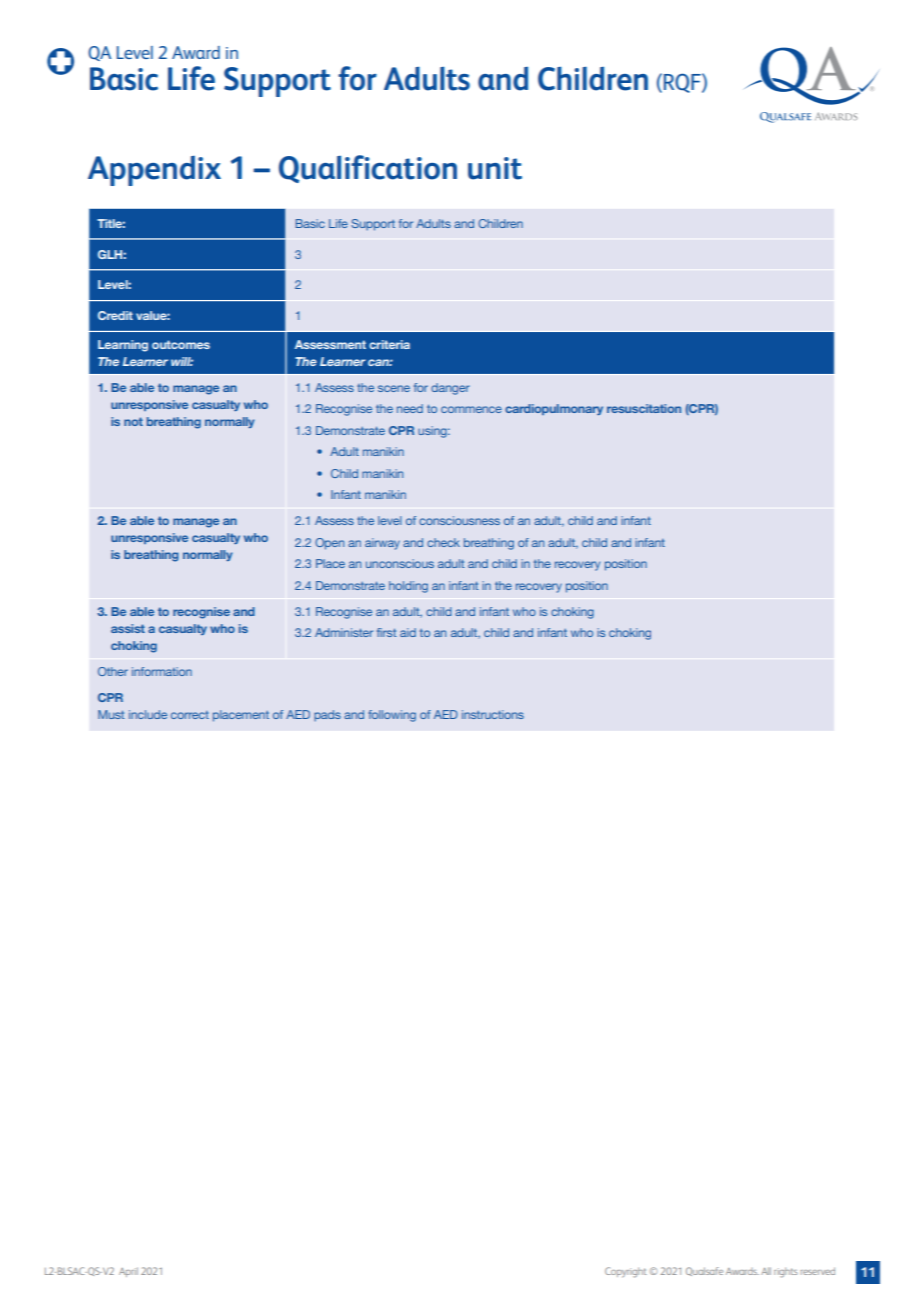  I want to click on Copyright, so click(626, 1272).
